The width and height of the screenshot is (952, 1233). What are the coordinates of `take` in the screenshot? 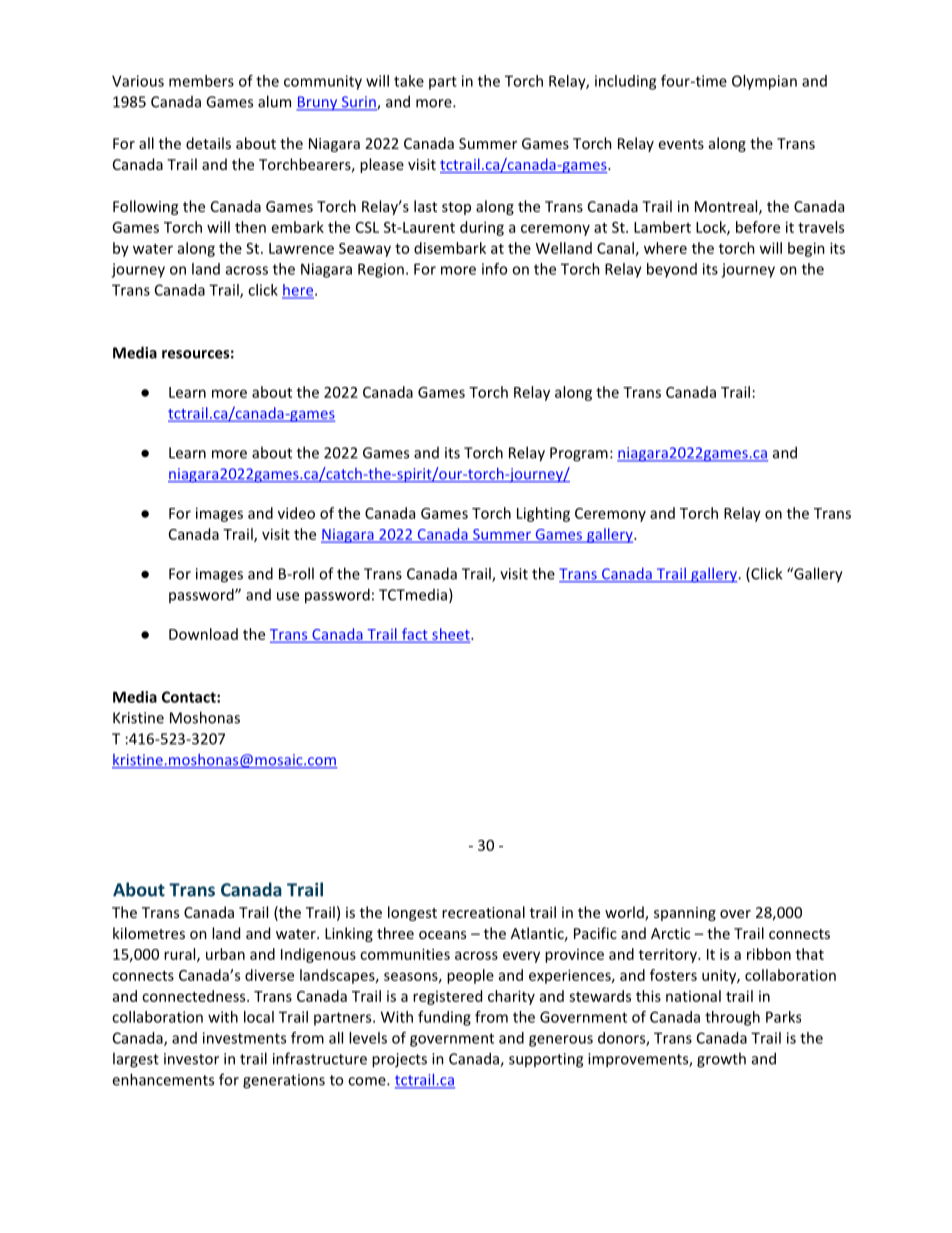 It's located at (409, 81).
